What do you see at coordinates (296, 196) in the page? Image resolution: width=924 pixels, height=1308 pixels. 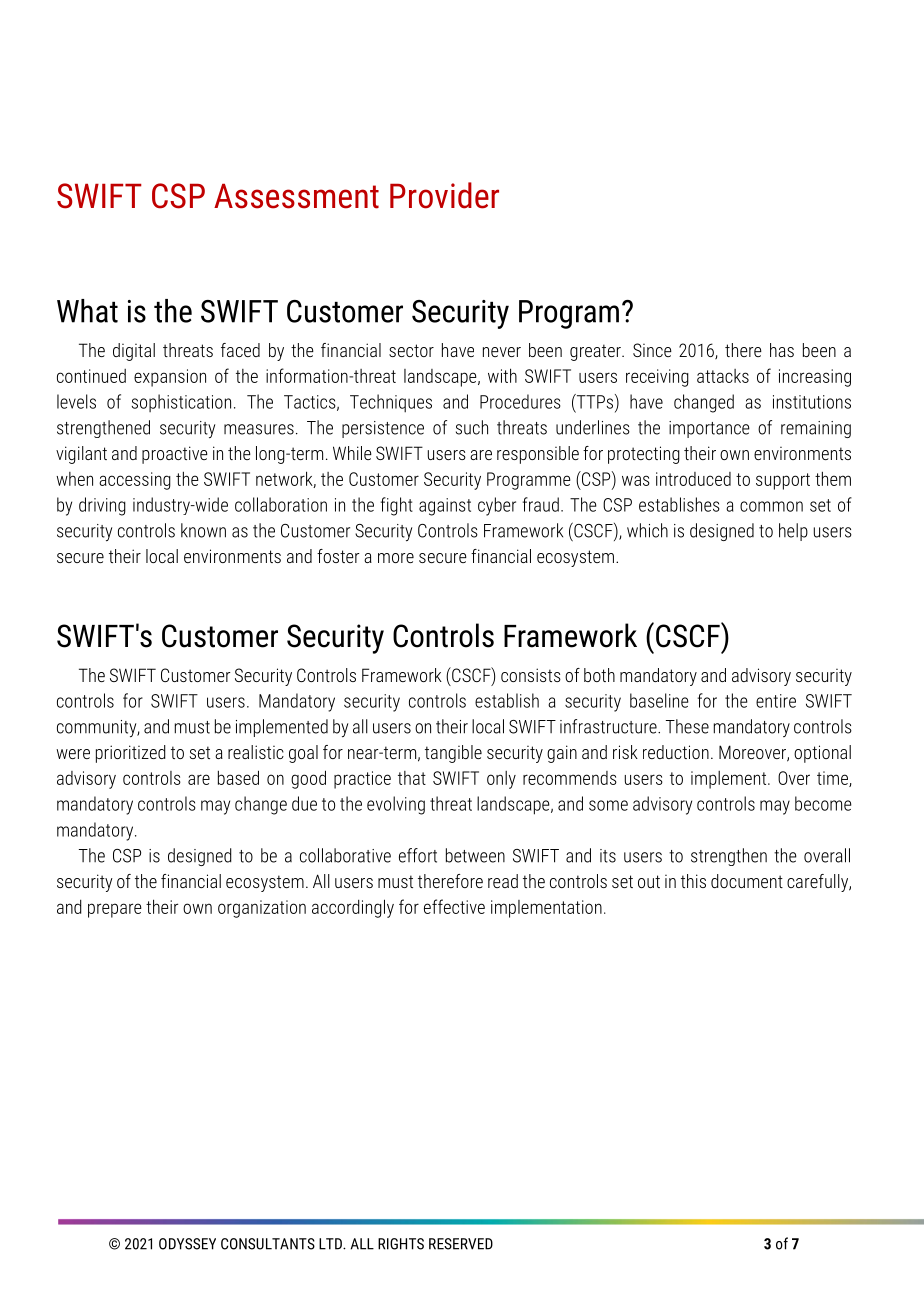 I see `Assessment` at bounding box center [296, 196].
